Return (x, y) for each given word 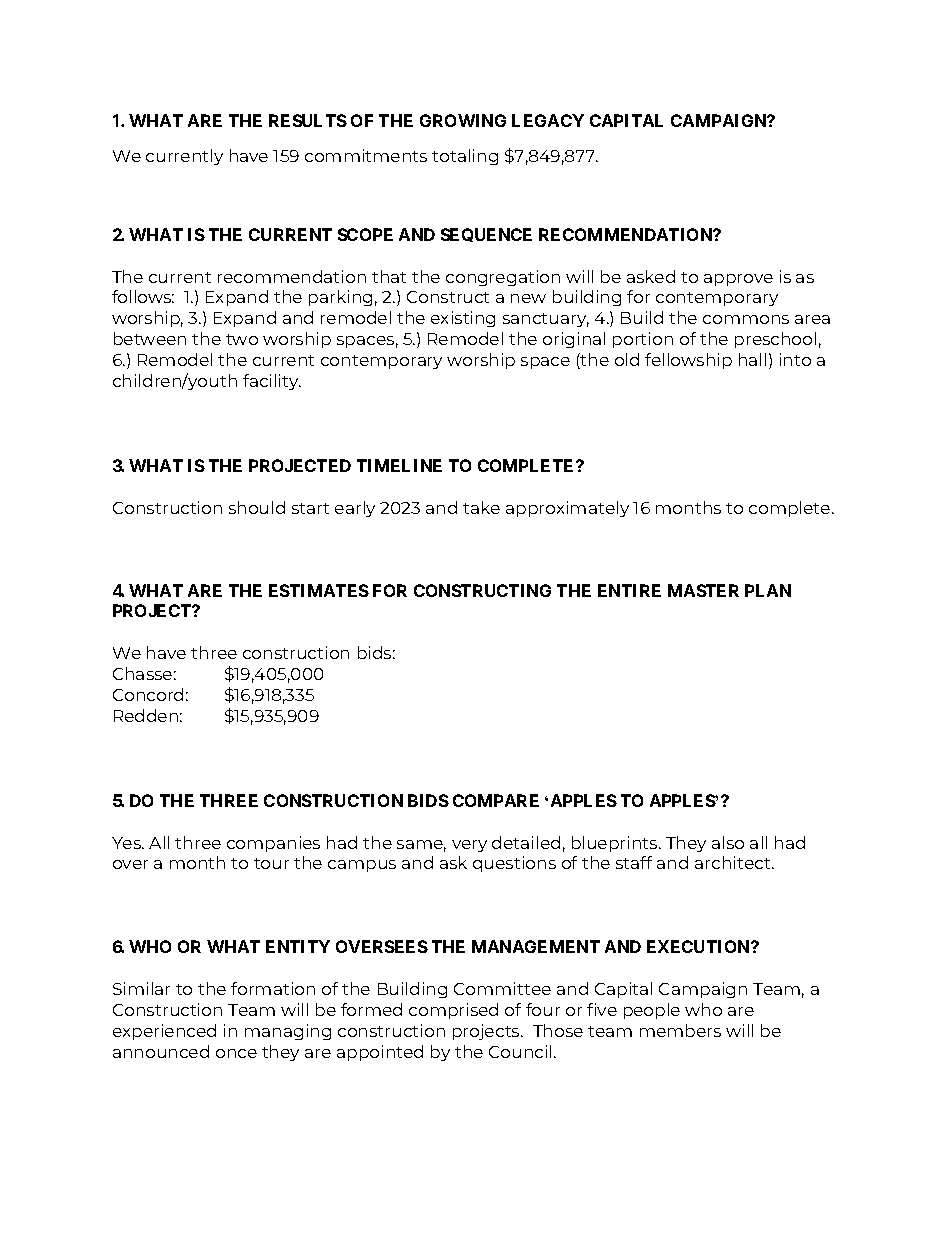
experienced (164, 1032)
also (728, 842)
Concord (148, 694)
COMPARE (496, 800)
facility (272, 382)
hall (752, 359)
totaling (465, 157)
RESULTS (308, 120)
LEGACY (548, 120)
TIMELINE (399, 465)
